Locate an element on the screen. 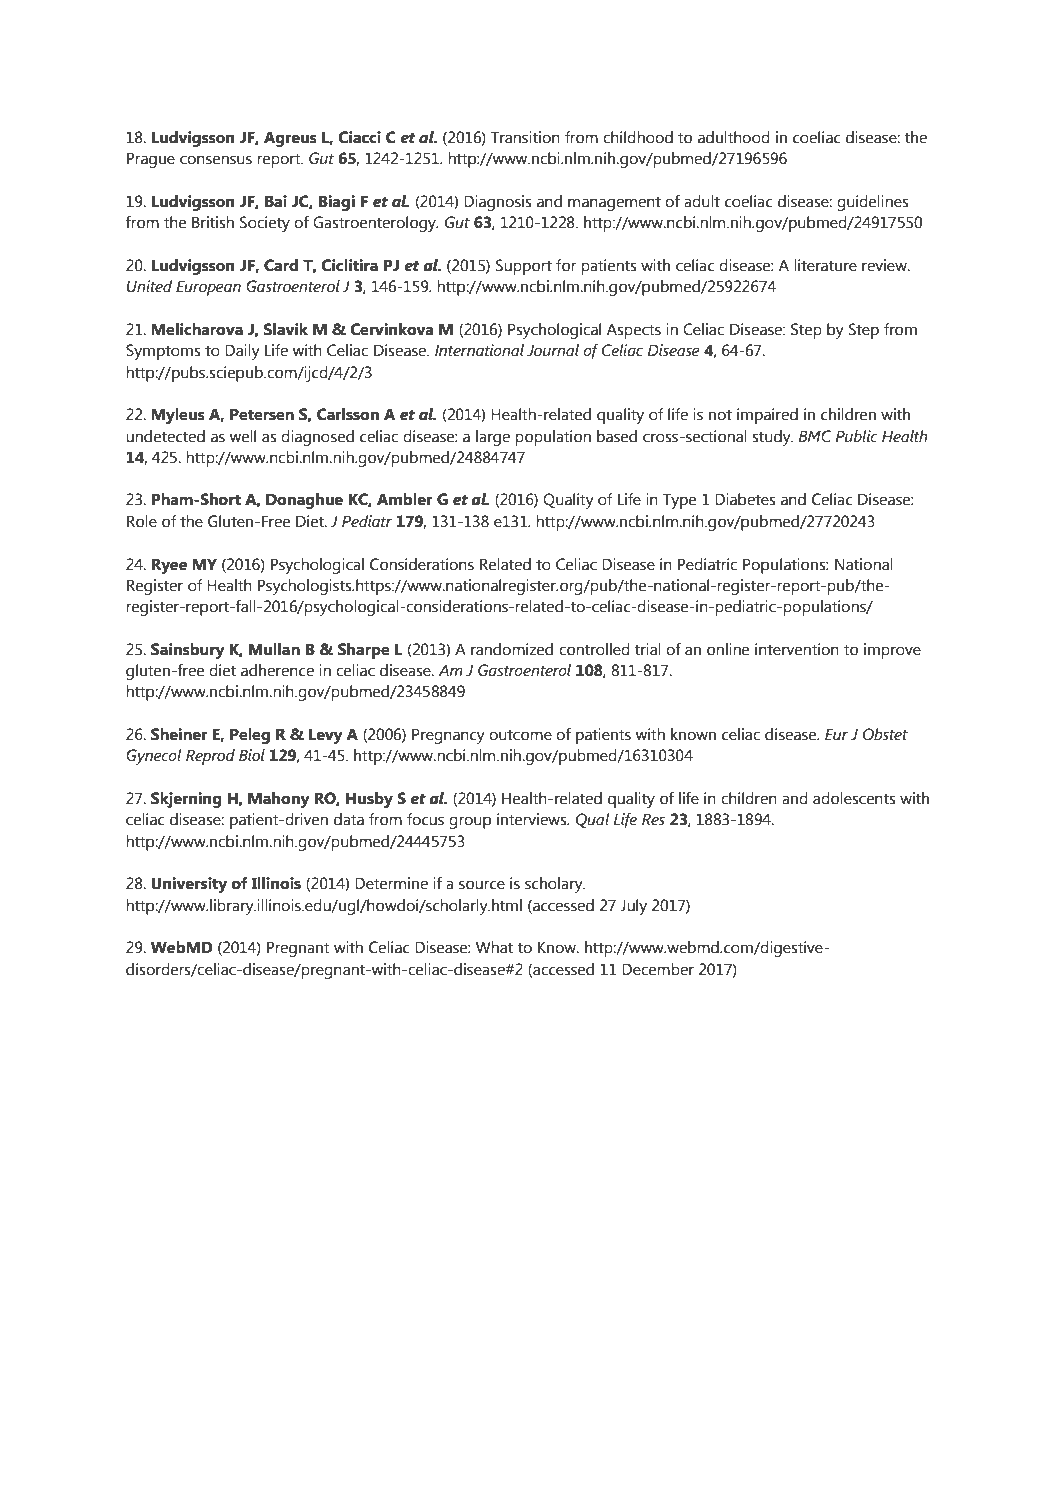 This screenshot has width=1059, height=1498. Role is located at coordinates (142, 521).
